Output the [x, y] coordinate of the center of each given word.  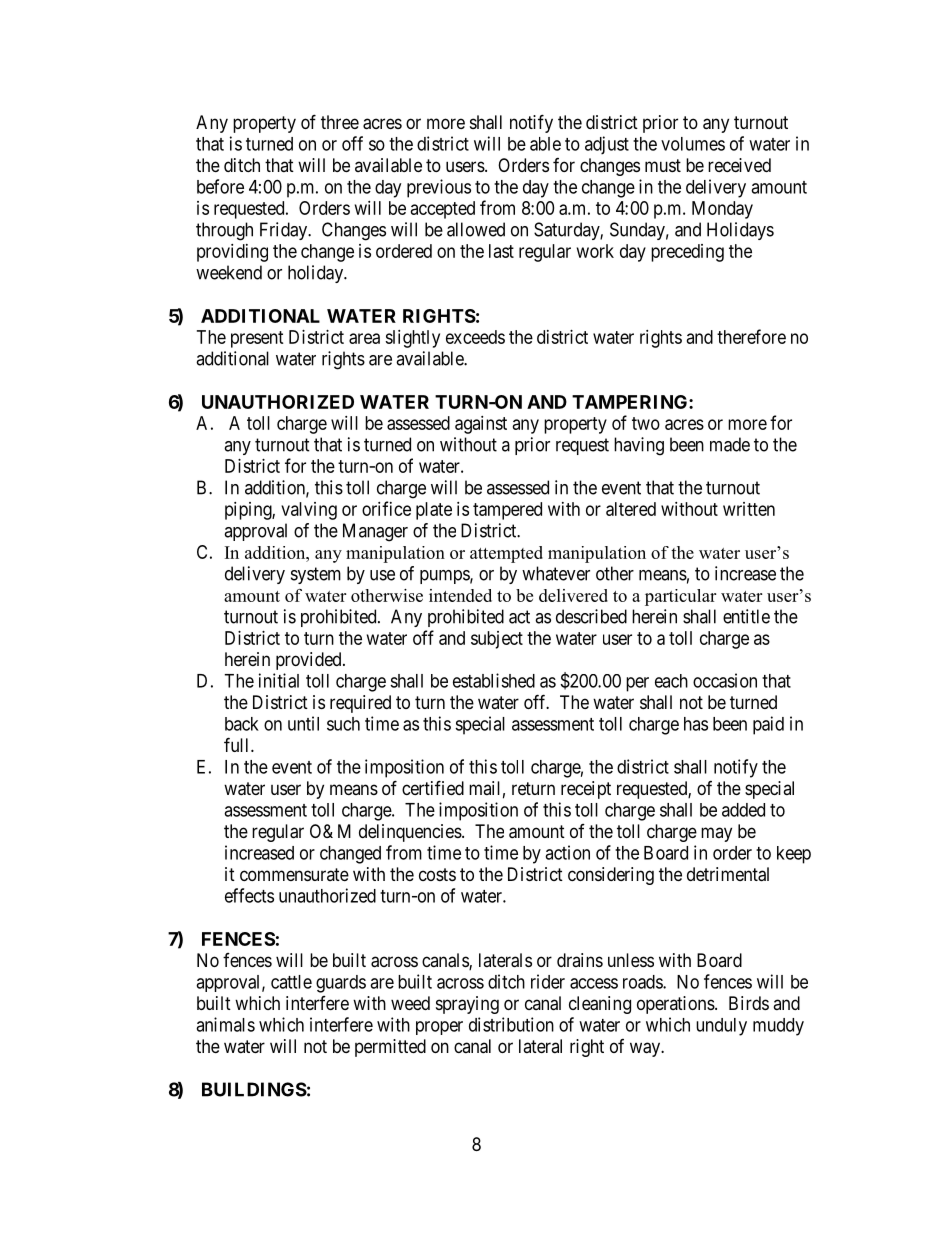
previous [439, 188]
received [739, 165]
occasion [725, 680]
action [567, 852]
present [257, 339]
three [340, 122]
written [749, 509]
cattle [291, 982]
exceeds [475, 337]
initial [279, 680]
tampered [507, 511]
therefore [751, 336]
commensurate [294, 874]
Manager [375, 532]
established [494, 680]
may [716, 834]
